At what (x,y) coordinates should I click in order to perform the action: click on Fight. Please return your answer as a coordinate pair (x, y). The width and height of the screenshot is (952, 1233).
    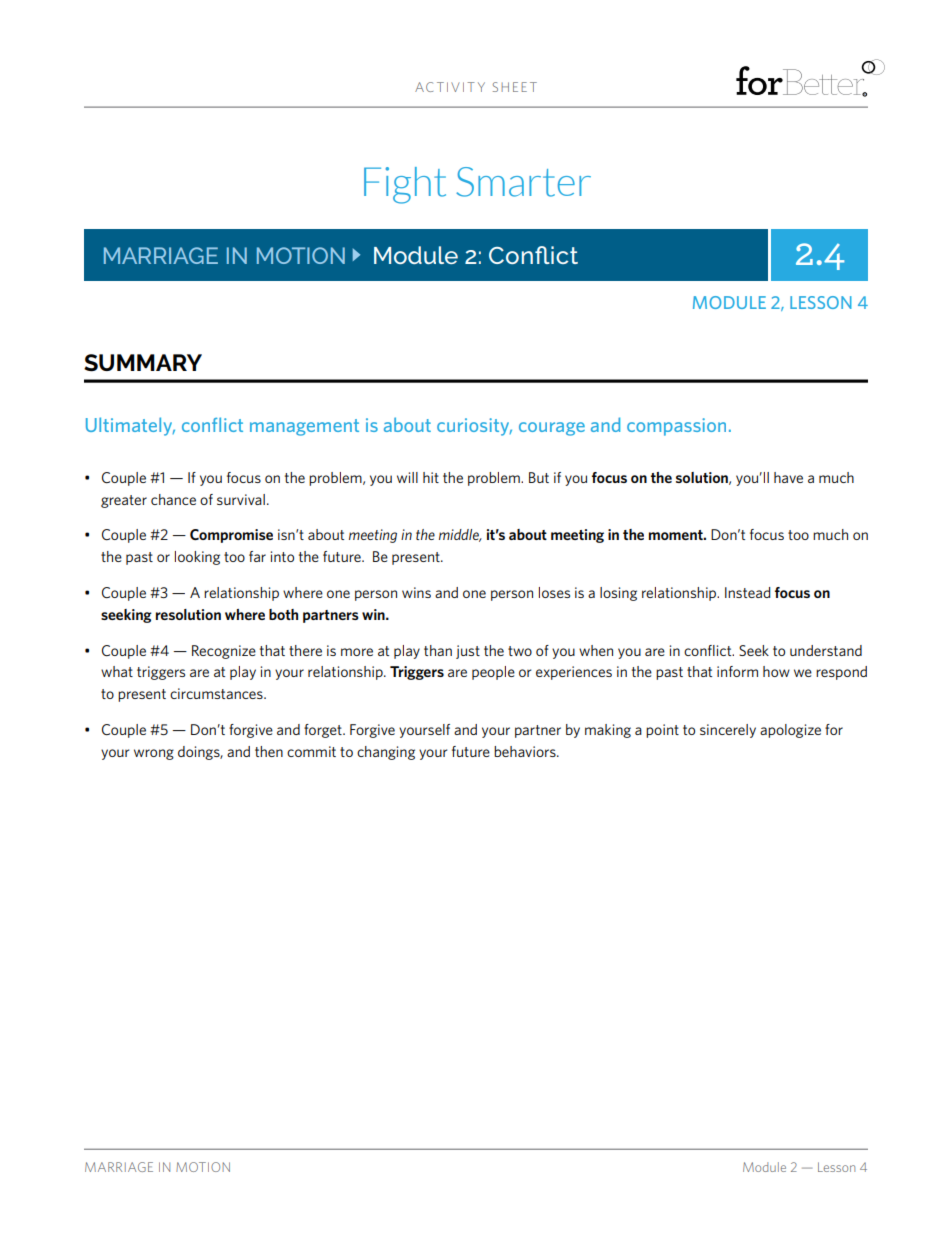
    Looking at the image, I should click on (405, 185).
